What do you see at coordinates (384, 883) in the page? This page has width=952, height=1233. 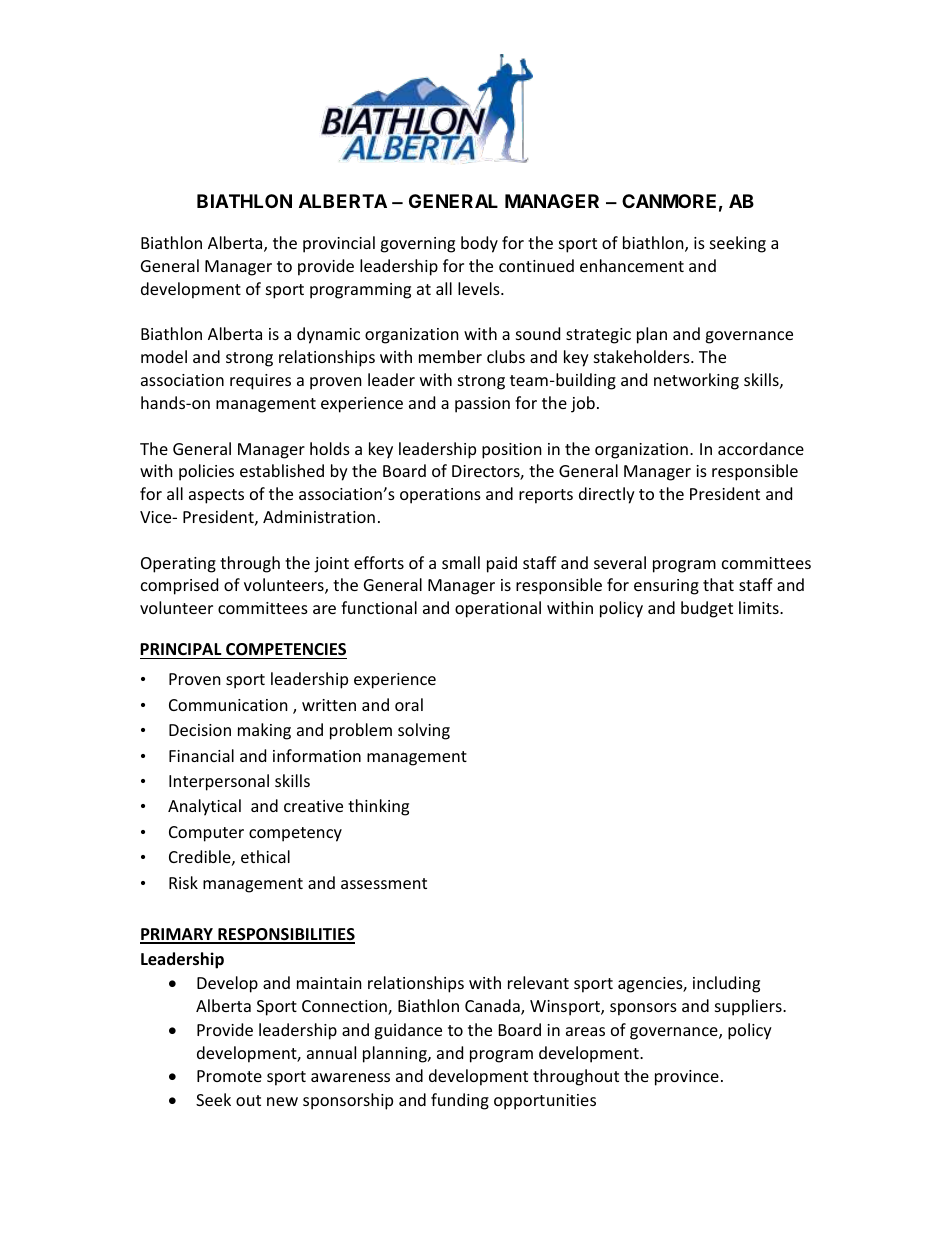 I see `assessment` at bounding box center [384, 883].
